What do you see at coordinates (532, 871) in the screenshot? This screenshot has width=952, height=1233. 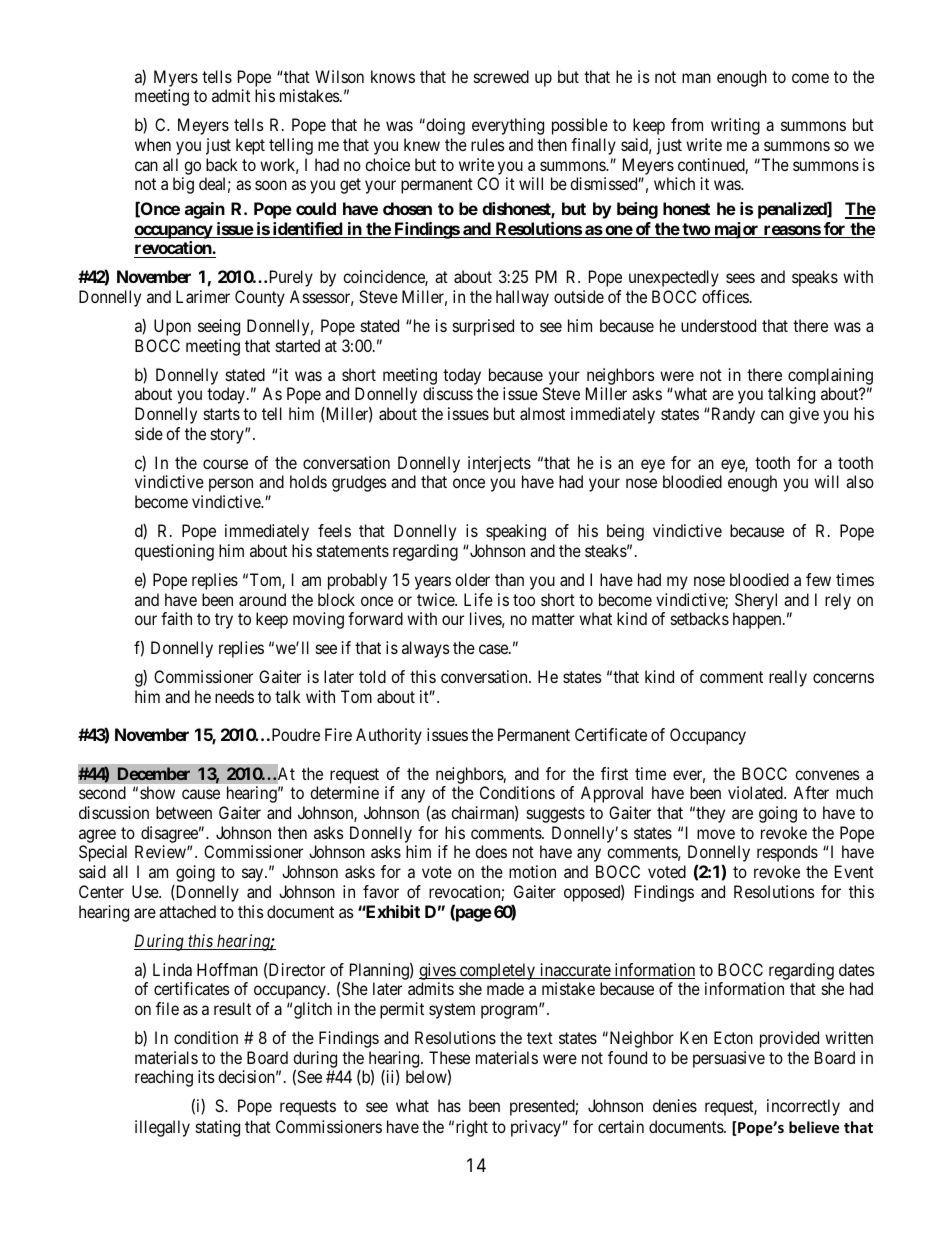 I see `motion` at bounding box center [532, 871].
